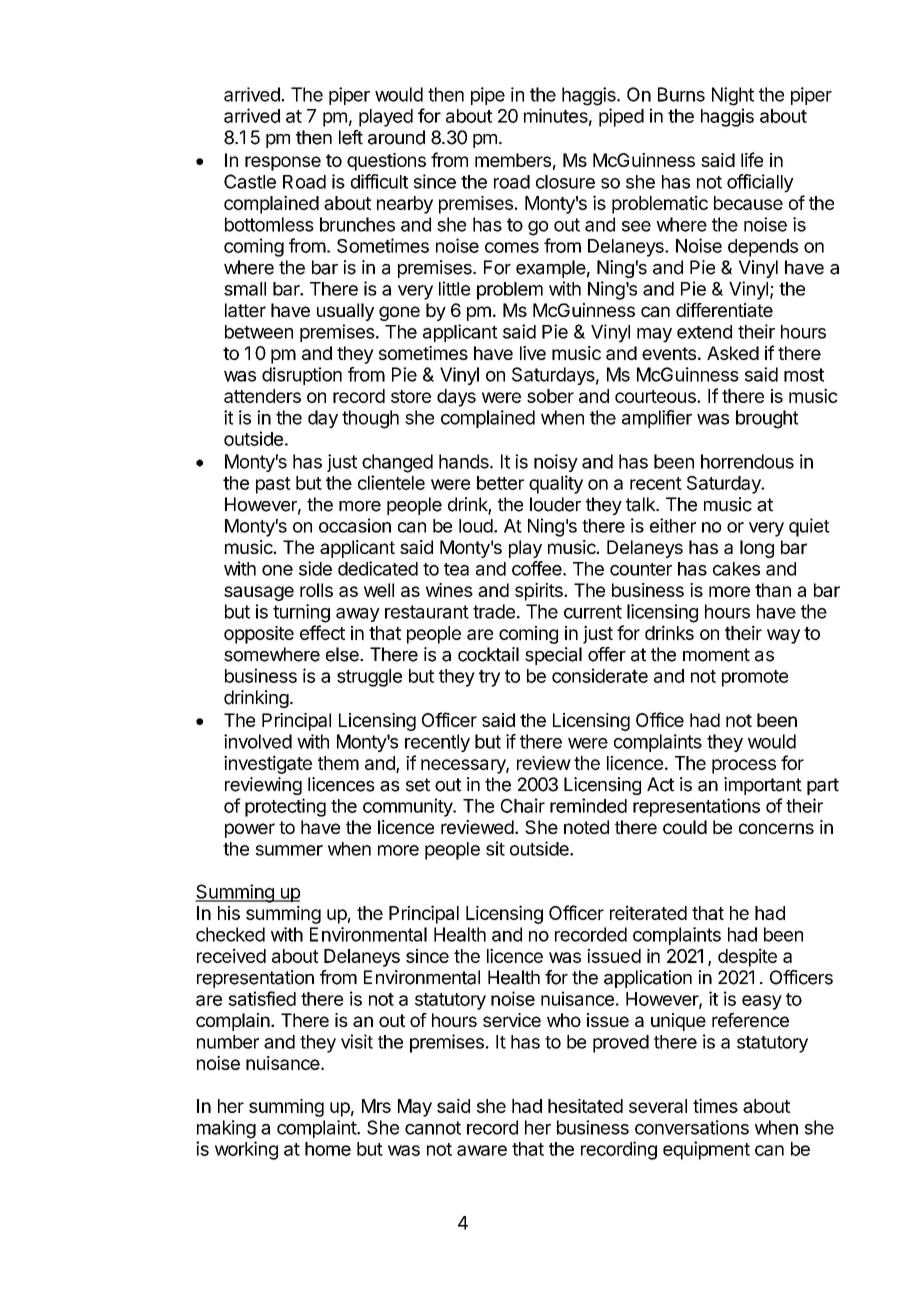 Image resolution: width=924 pixels, height=1308 pixels. What do you see at coordinates (523, 805) in the screenshot?
I see `Chair` at bounding box center [523, 805].
